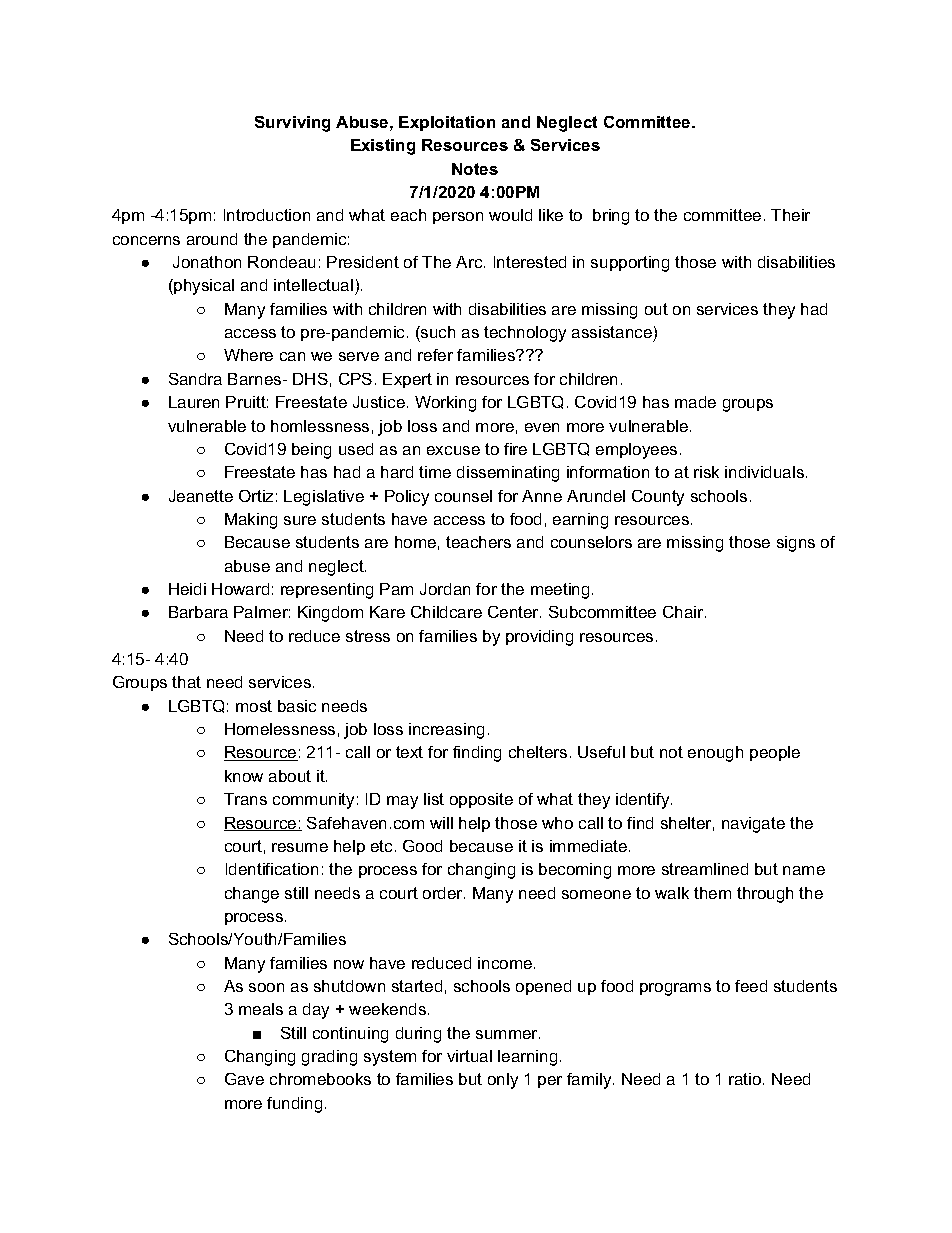 The image size is (952, 1233). I want to click on Their, so click(790, 215).
